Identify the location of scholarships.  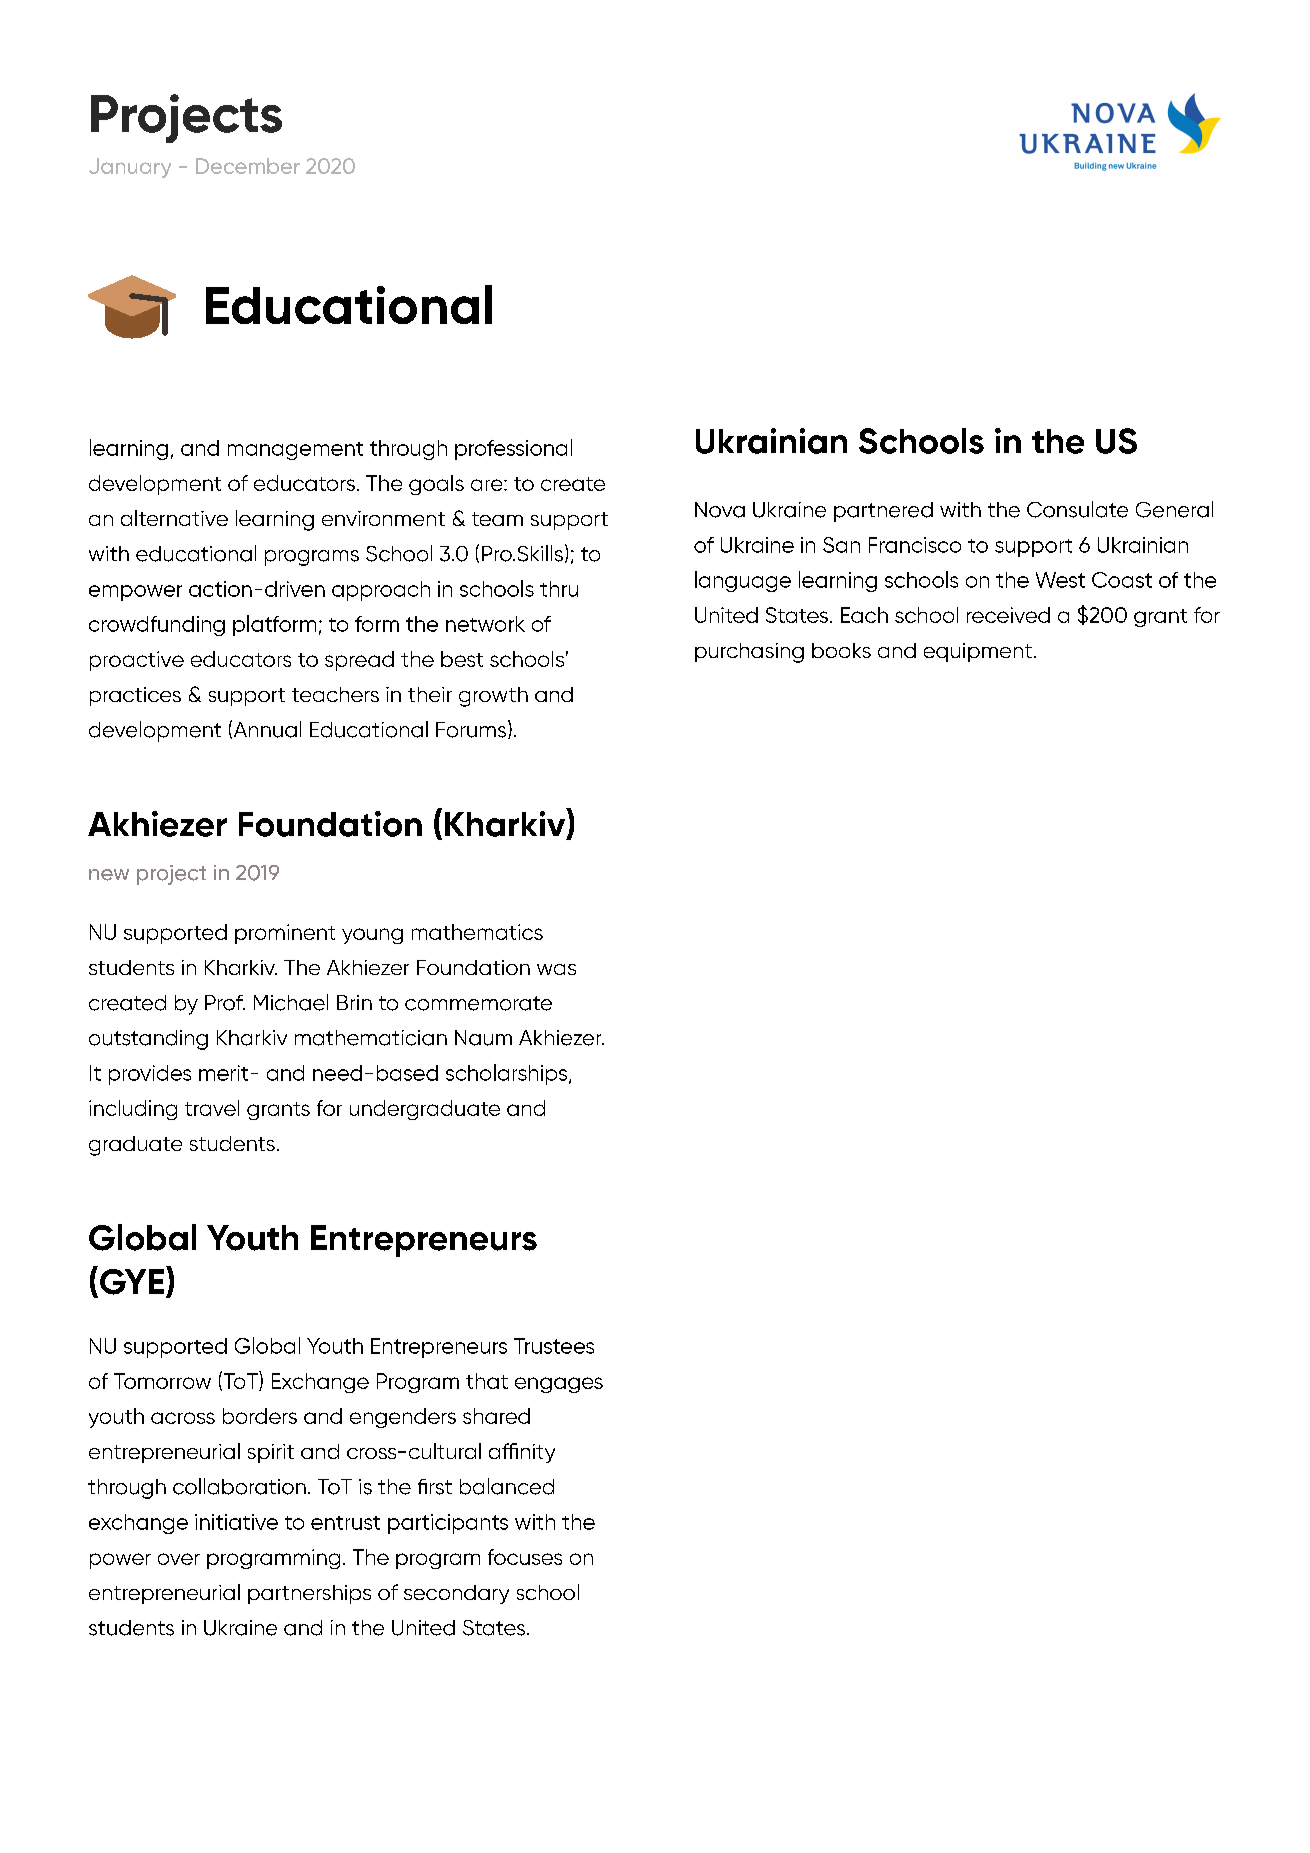
(508, 1074).
